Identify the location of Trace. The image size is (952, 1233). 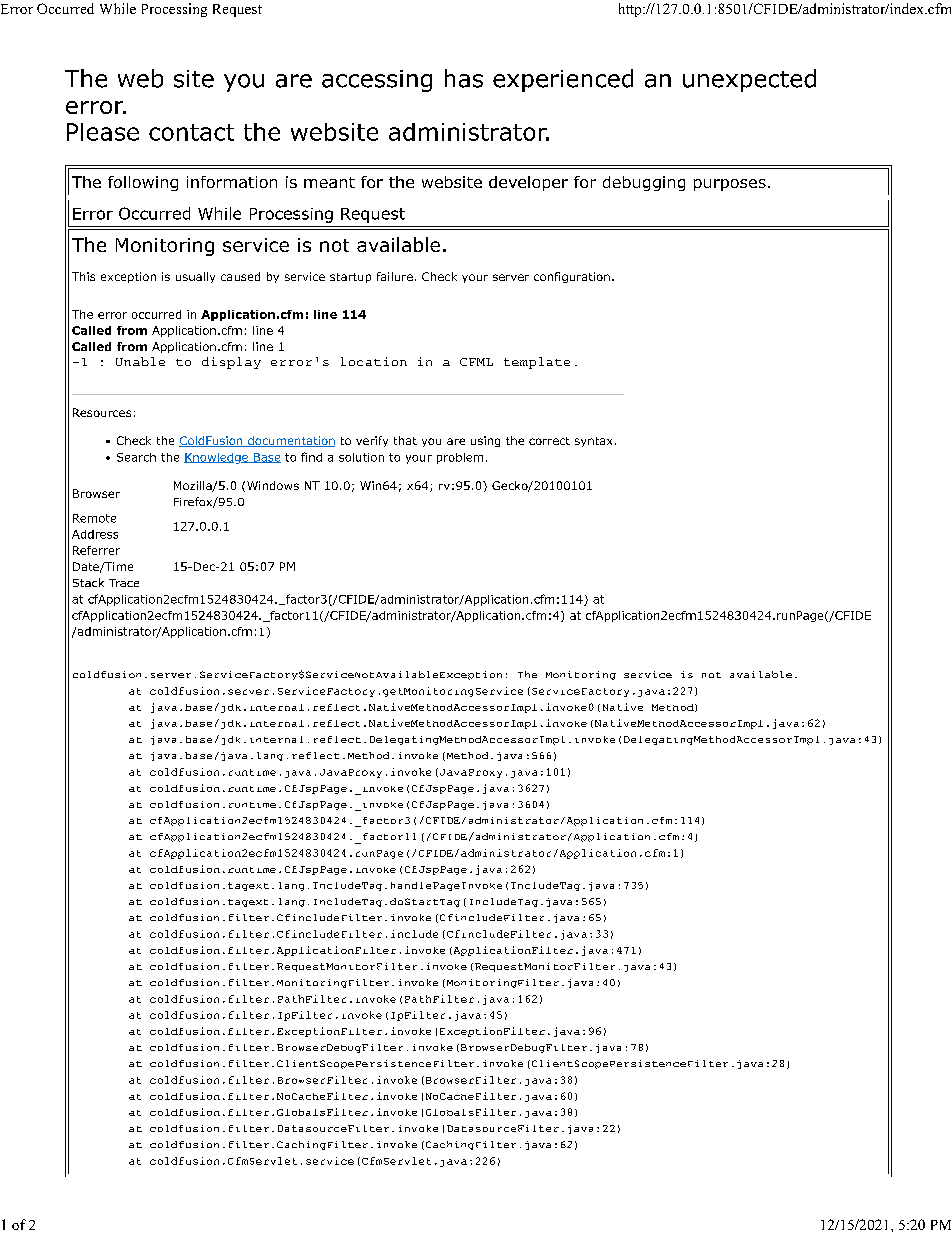
(124, 583).
